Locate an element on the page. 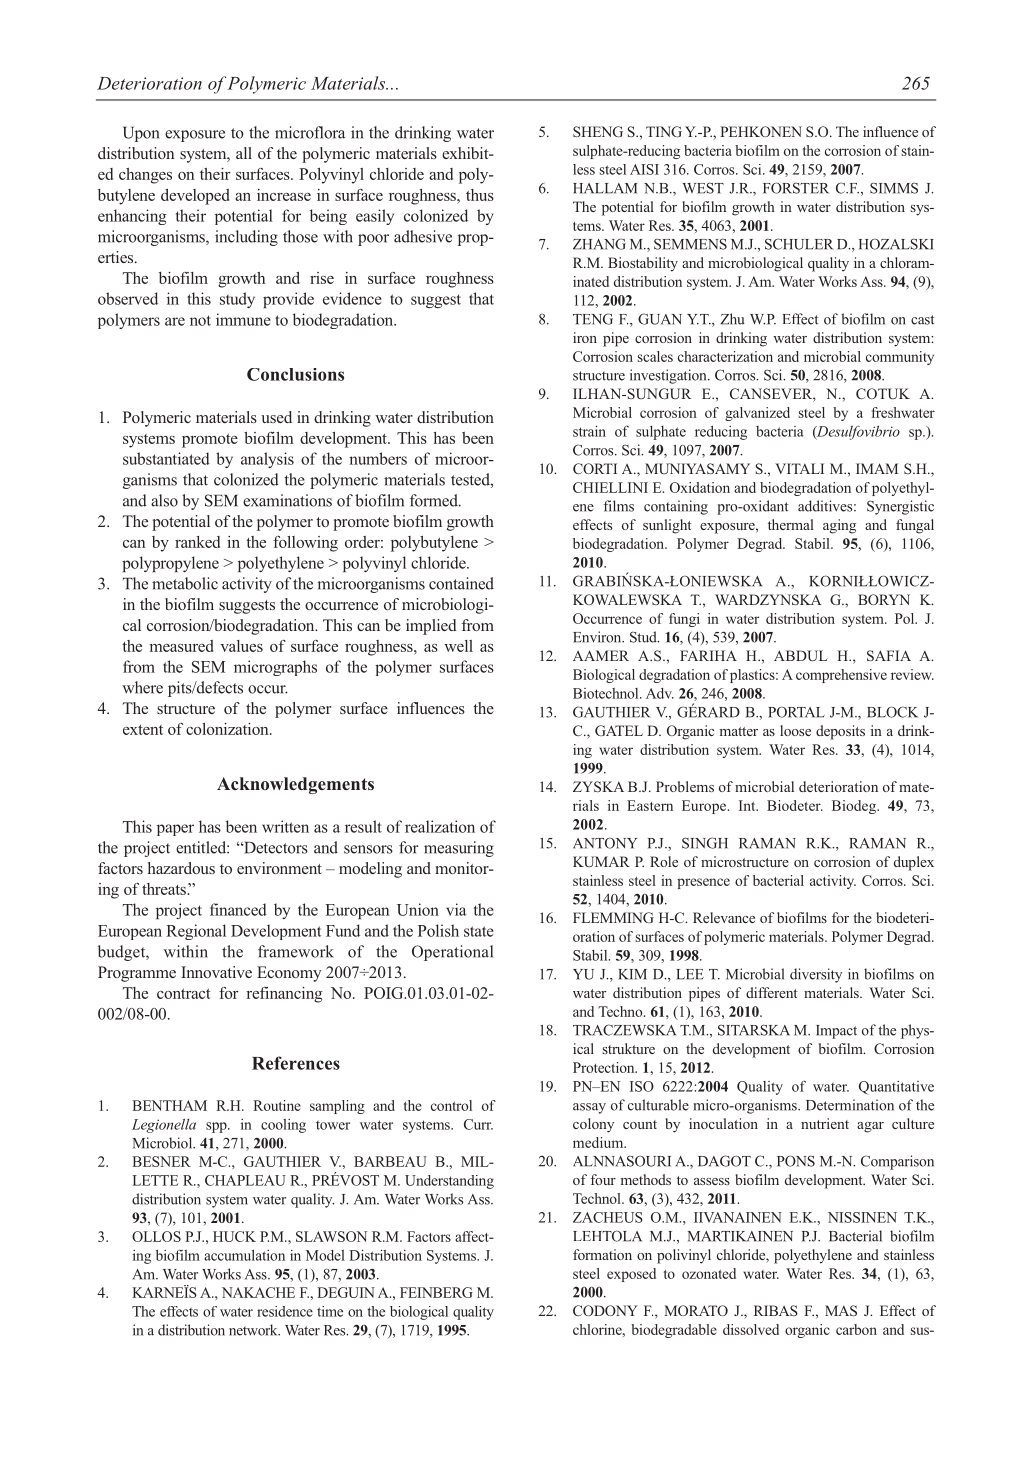 This page has height=1459, width=1032. Impact is located at coordinates (836, 1032).
